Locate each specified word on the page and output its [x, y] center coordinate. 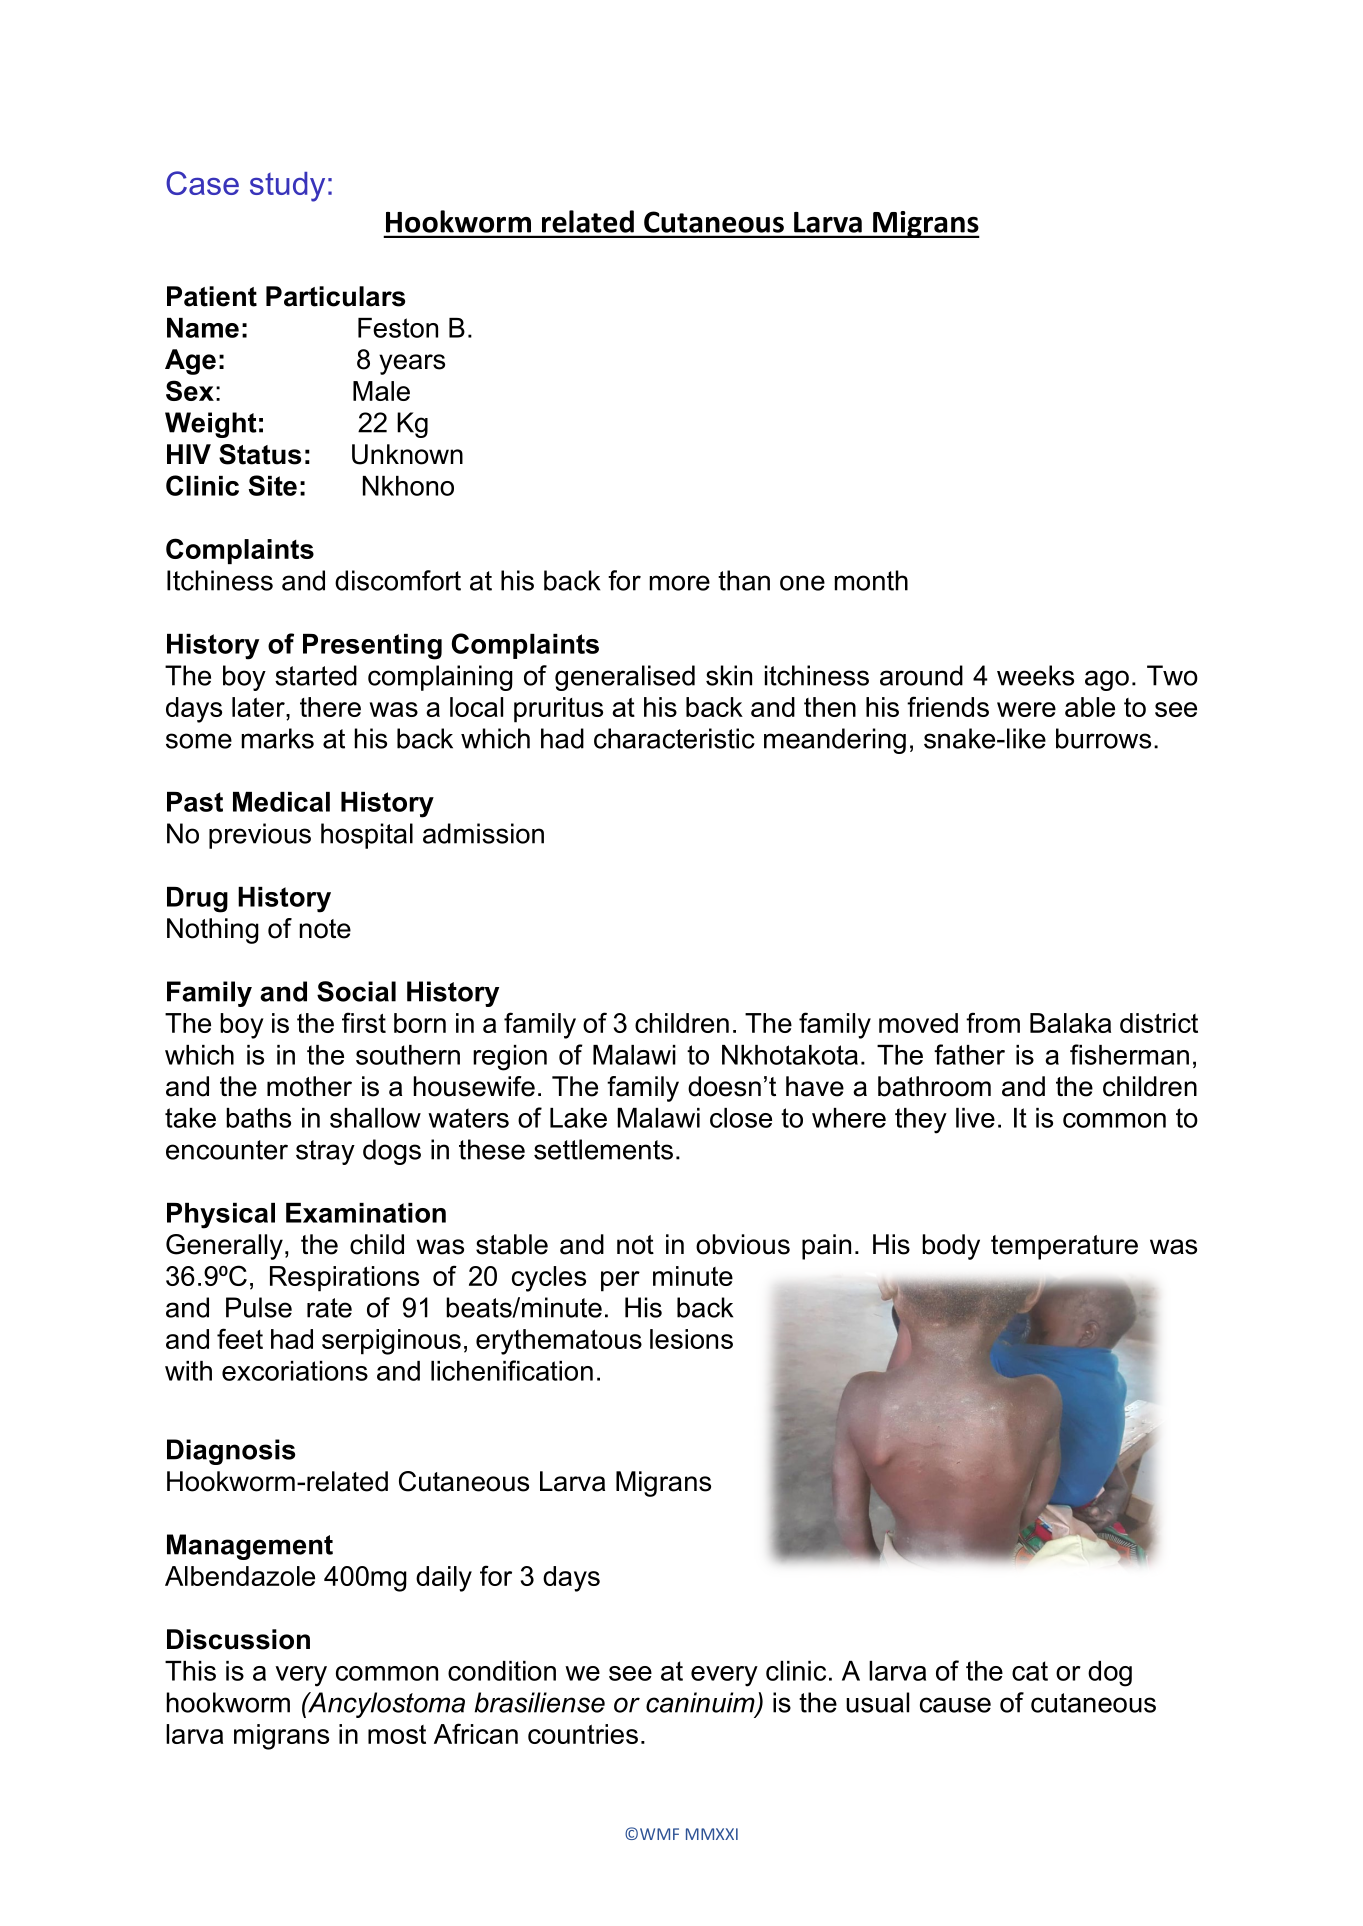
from [993, 1022]
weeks [1035, 675]
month [871, 580]
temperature [1064, 1247]
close [741, 1118]
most [397, 1734]
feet [240, 1338]
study [287, 187]
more [680, 583]
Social [356, 991]
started [316, 675]
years [412, 364]
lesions [691, 1339]
